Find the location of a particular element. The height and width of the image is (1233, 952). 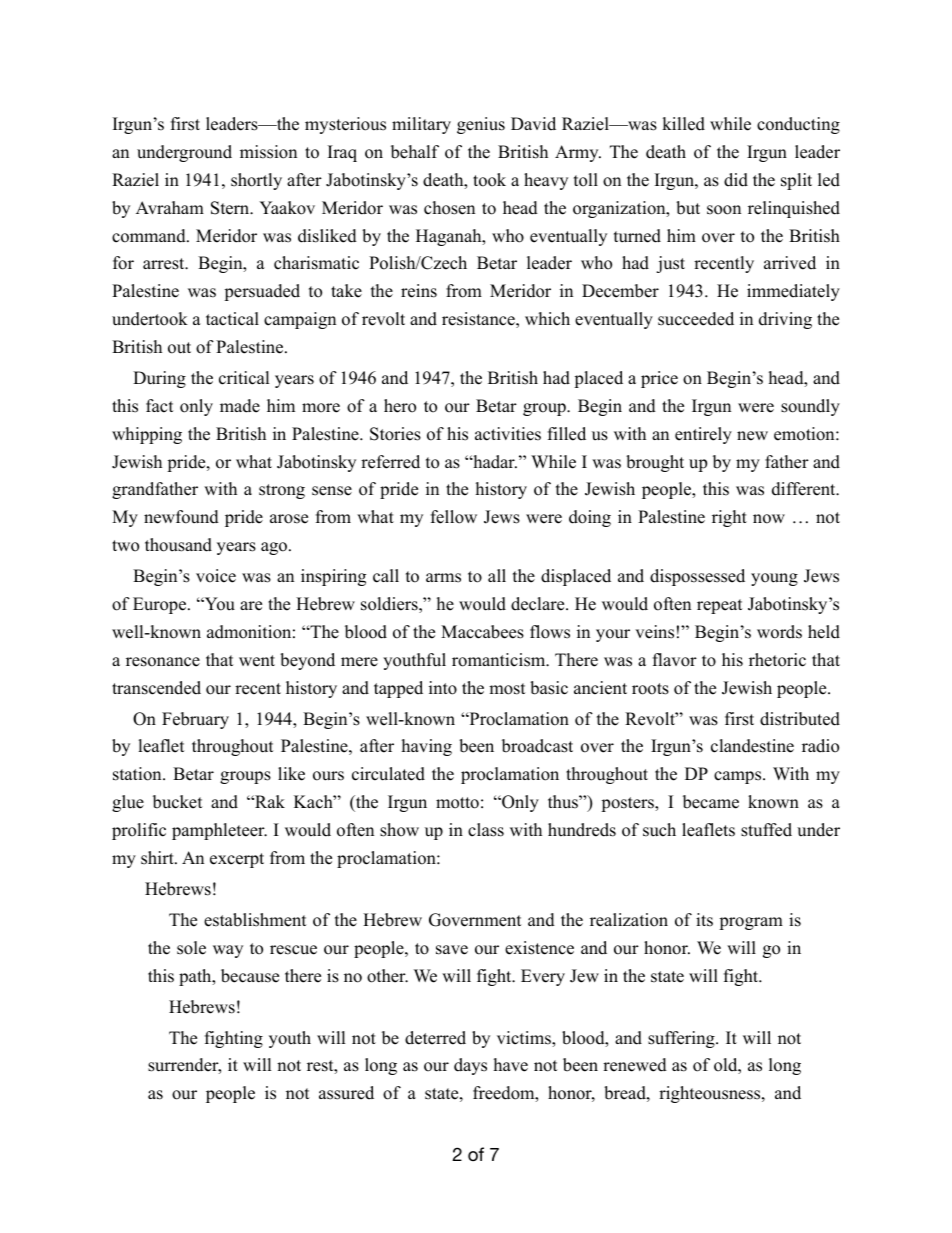

stuffed is located at coordinates (766, 830).
